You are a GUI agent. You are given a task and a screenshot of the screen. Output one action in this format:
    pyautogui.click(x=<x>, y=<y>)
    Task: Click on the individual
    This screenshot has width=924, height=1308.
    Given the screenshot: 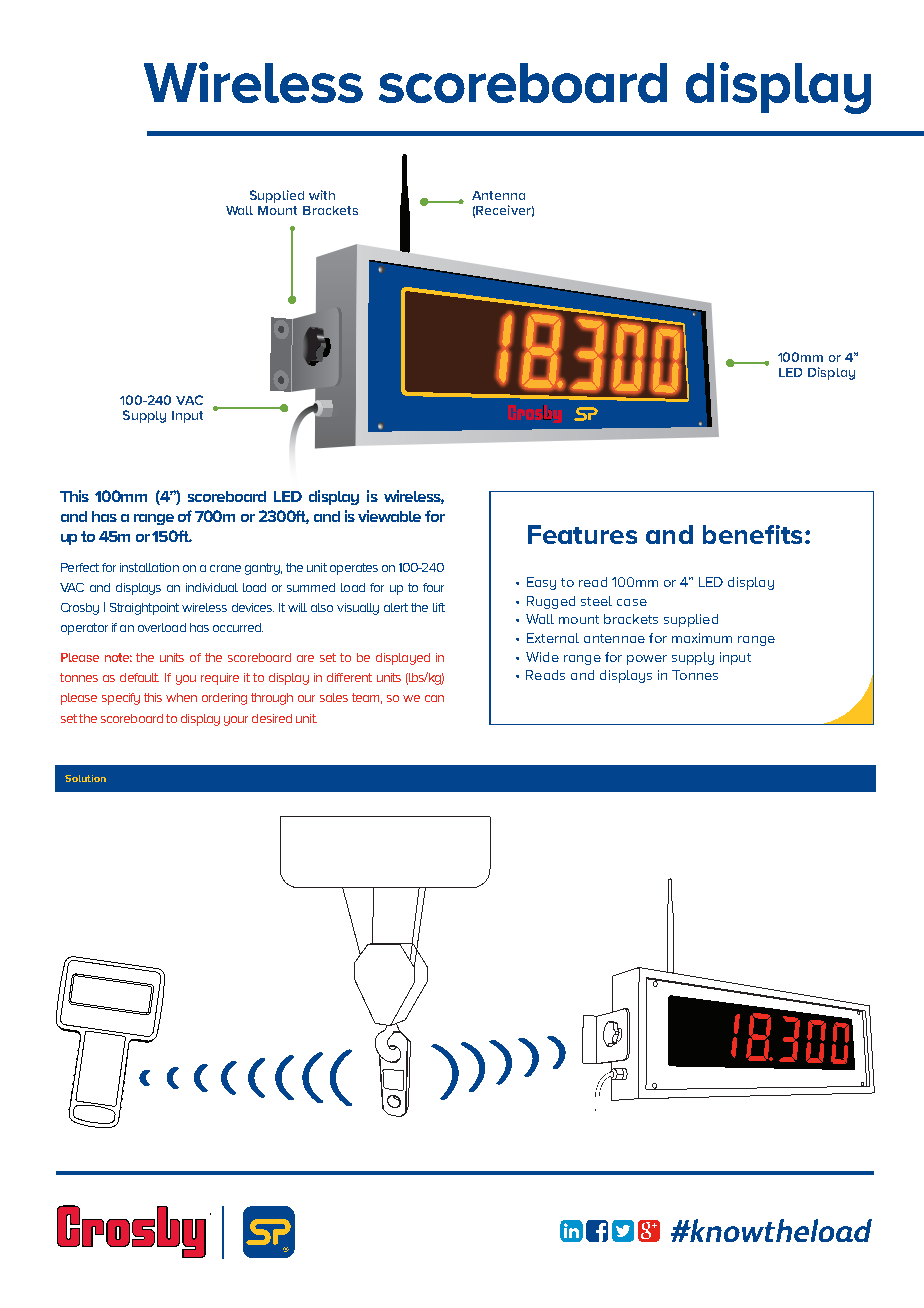 What is the action you would take?
    pyautogui.click(x=212, y=587)
